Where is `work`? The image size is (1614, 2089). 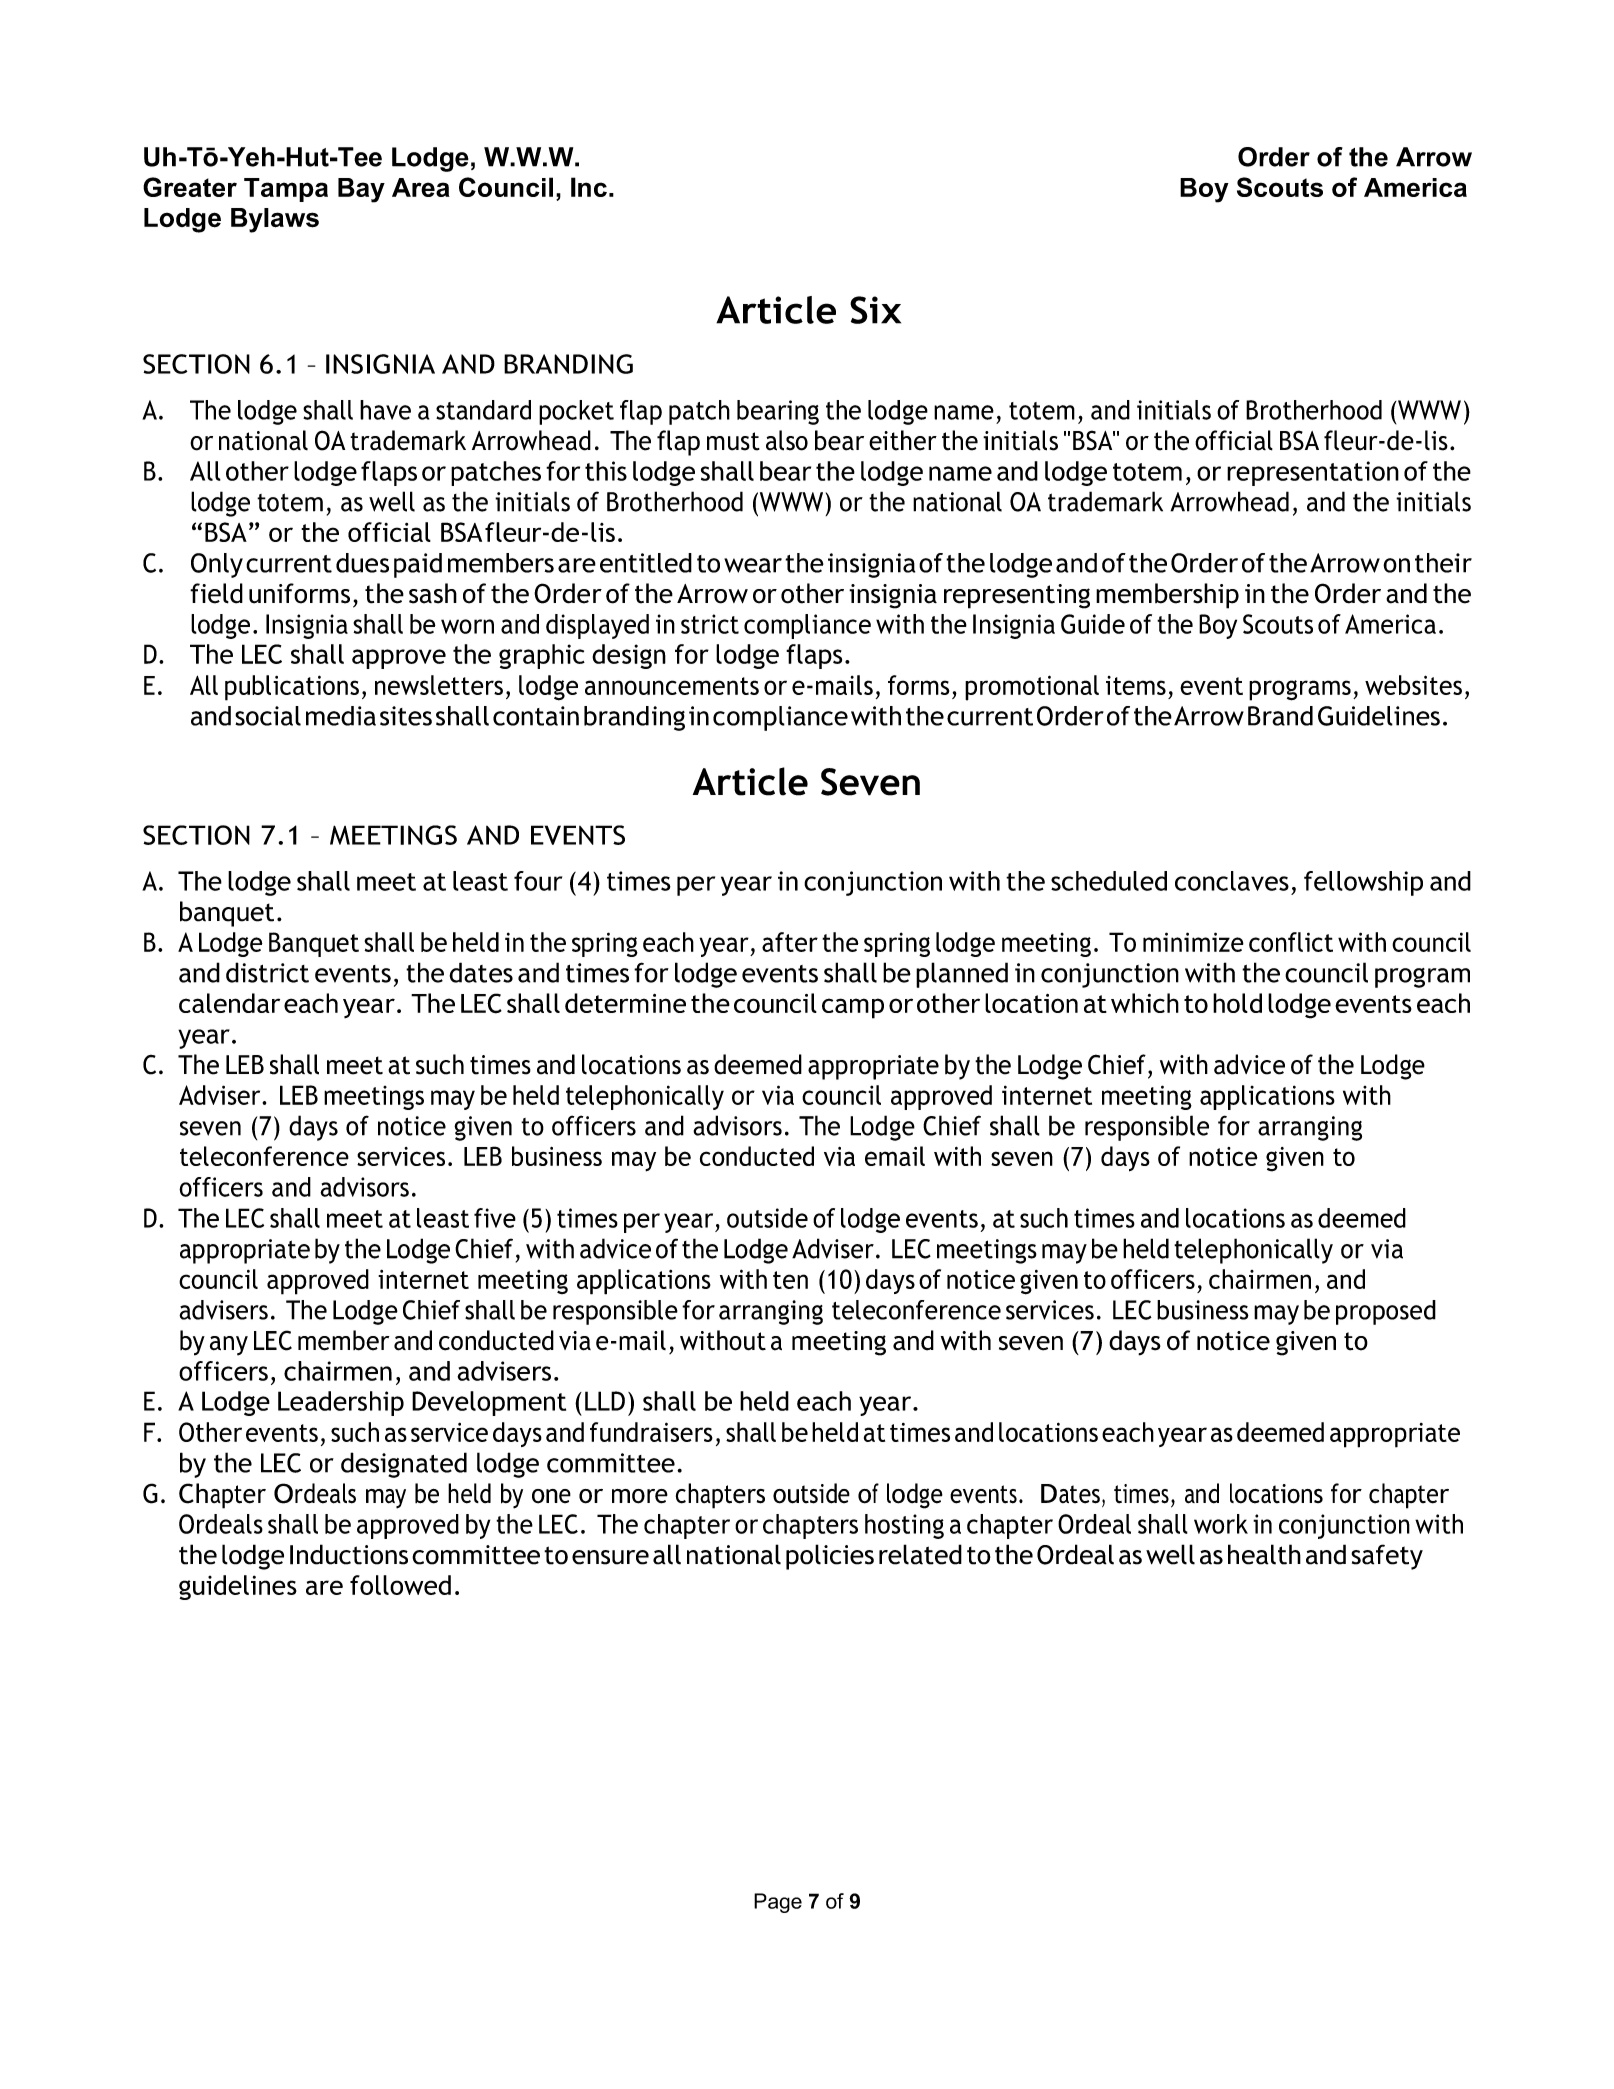
work is located at coordinates (1221, 1524).
